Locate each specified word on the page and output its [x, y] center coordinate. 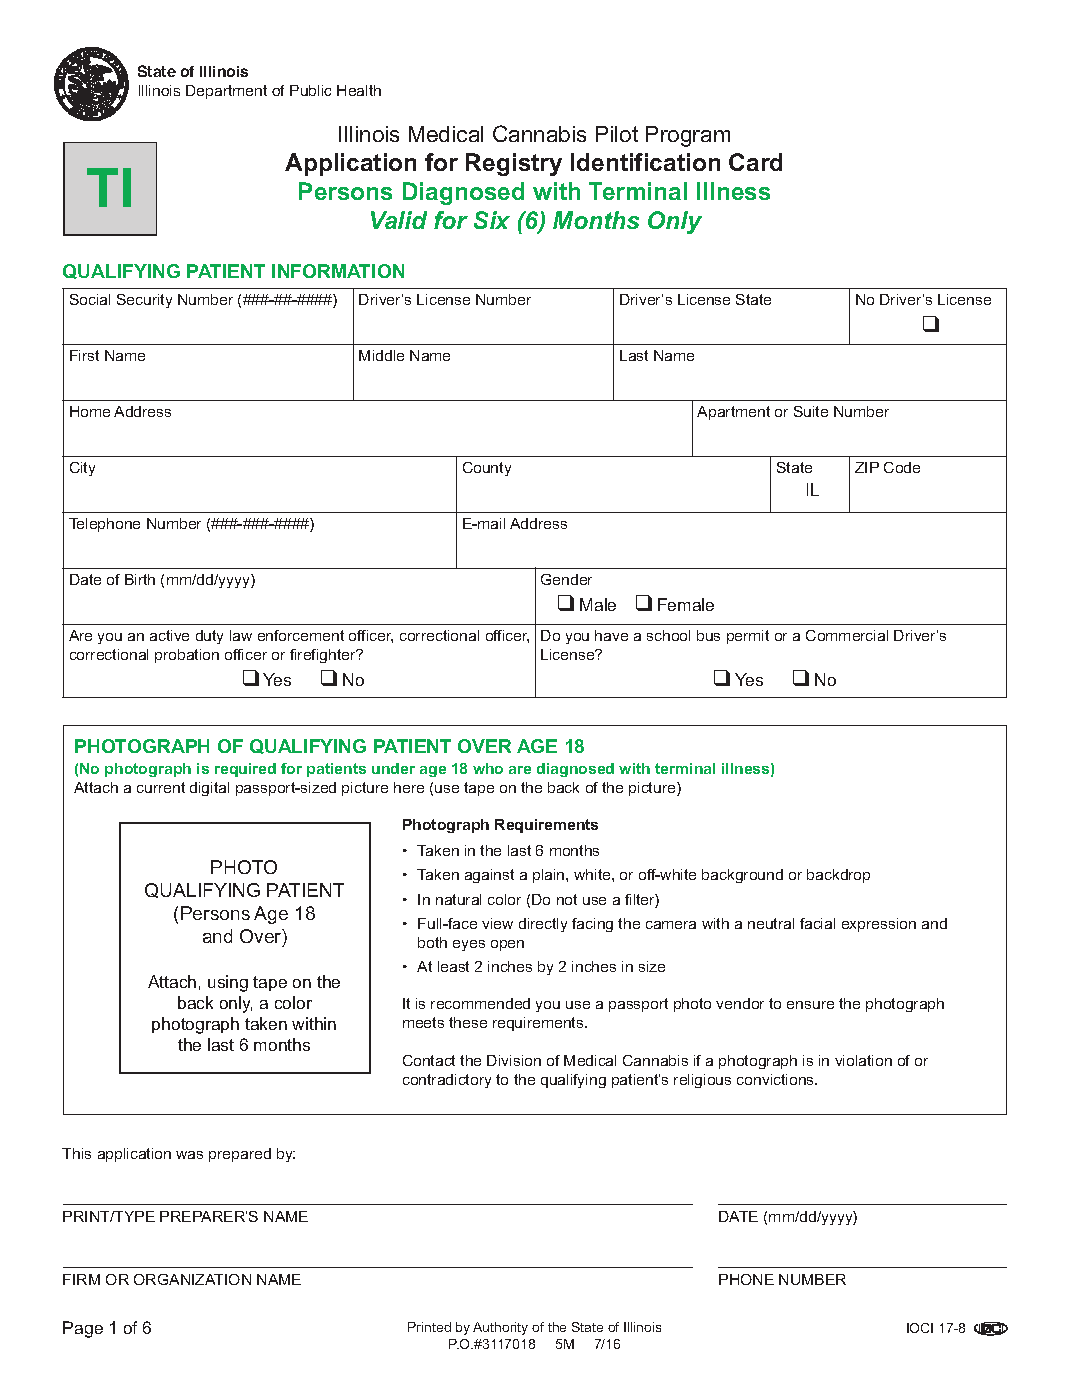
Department [226, 92]
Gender [566, 579]
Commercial [847, 635]
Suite [811, 411]
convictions [777, 1079]
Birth [140, 579]
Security [144, 301]
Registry [514, 164]
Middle [381, 355]
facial [817, 923]
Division [514, 1060]
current [161, 787]
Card [755, 162]
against [489, 876]
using [228, 983]
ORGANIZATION [192, 1279]
